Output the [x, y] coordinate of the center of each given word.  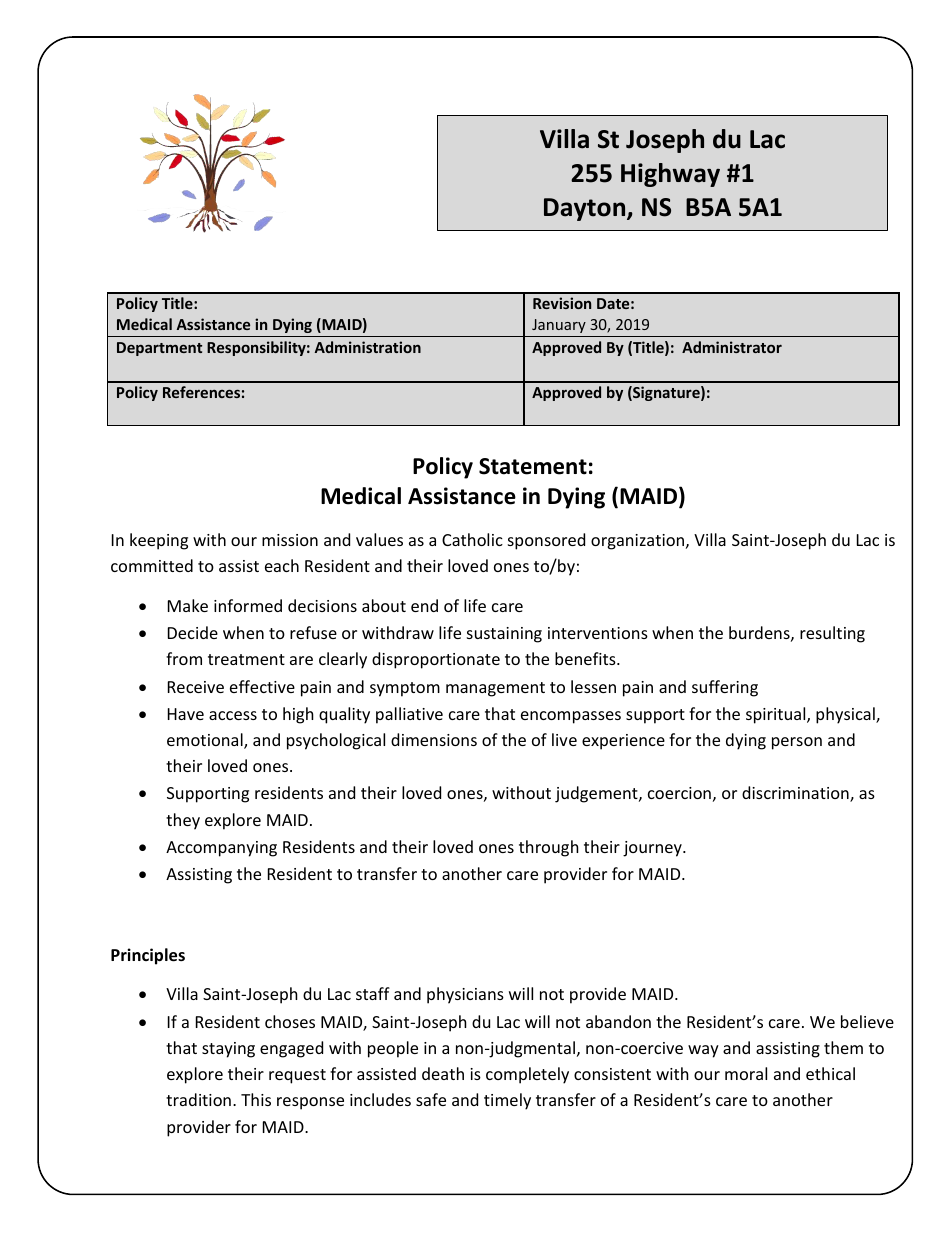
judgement [597, 794]
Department [159, 349]
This [256, 1099]
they [183, 821]
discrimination [796, 794]
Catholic [472, 539]
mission [290, 540]
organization [639, 542]
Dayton [586, 209]
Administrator [732, 347]
